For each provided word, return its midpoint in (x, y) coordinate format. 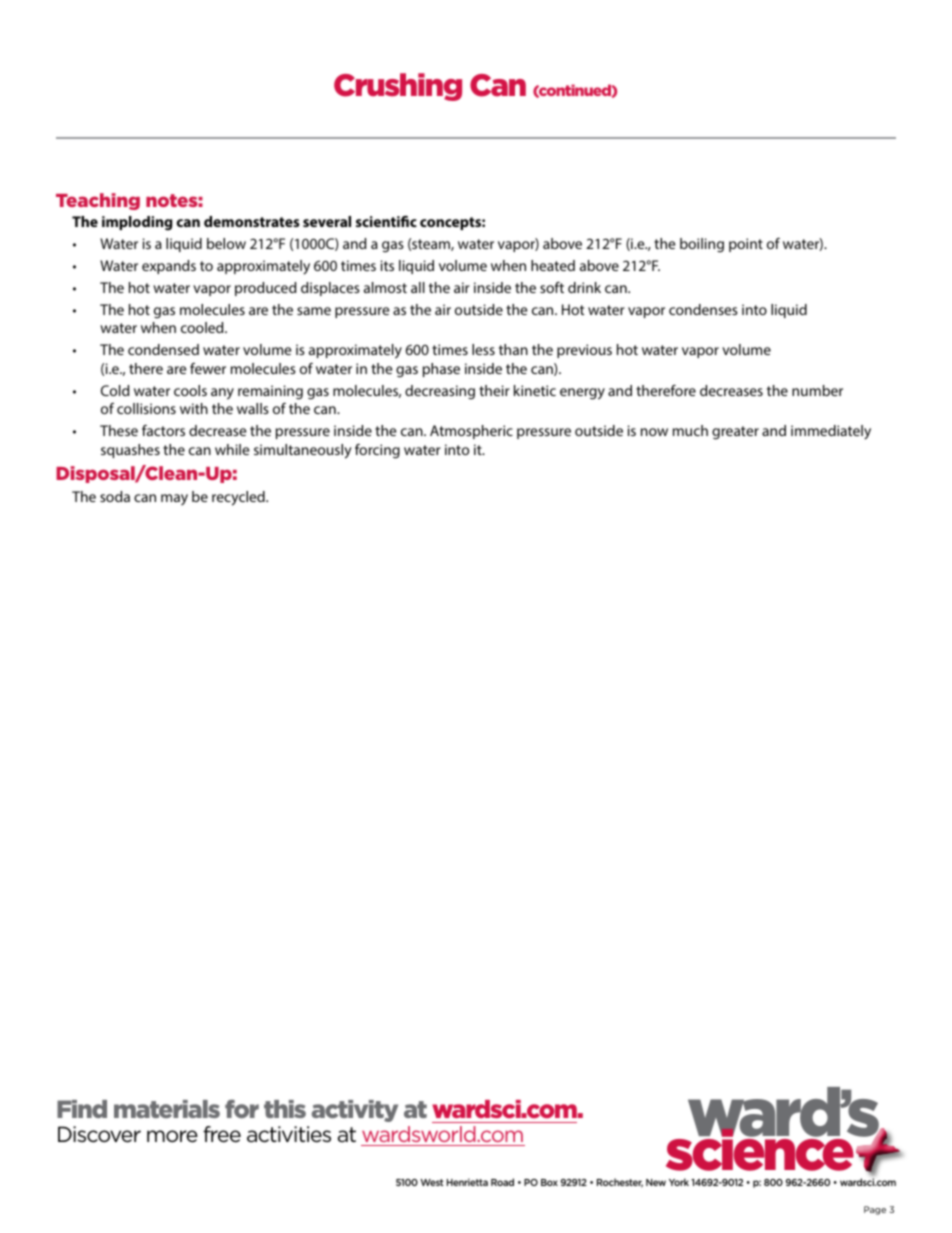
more (172, 1136)
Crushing (398, 87)
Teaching (98, 201)
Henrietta (467, 1182)
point (746, 245)
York (679, 1182)
